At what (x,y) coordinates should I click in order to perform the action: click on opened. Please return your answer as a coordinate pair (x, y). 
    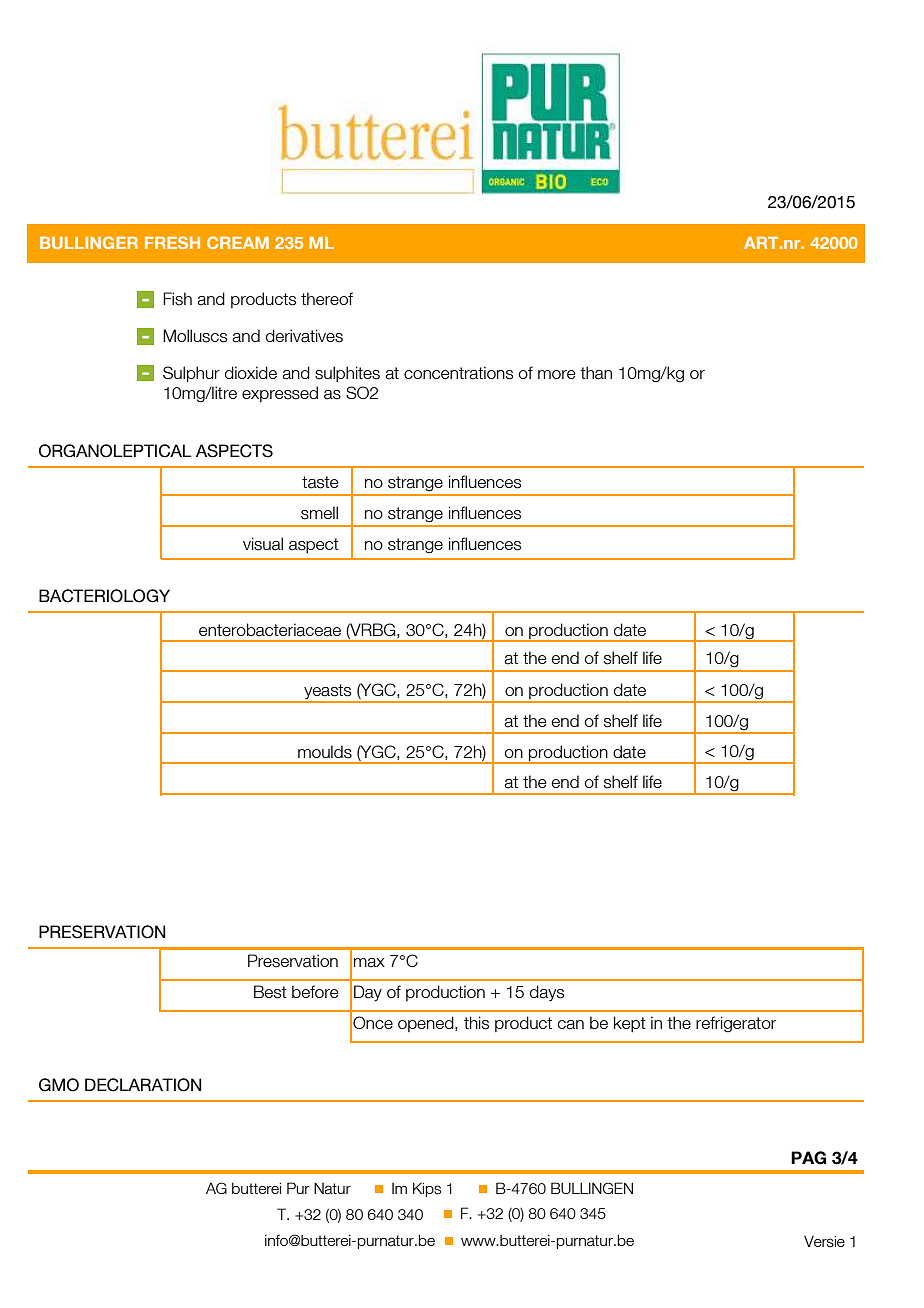
    Looking at the image, I should click on (427, 1024).
